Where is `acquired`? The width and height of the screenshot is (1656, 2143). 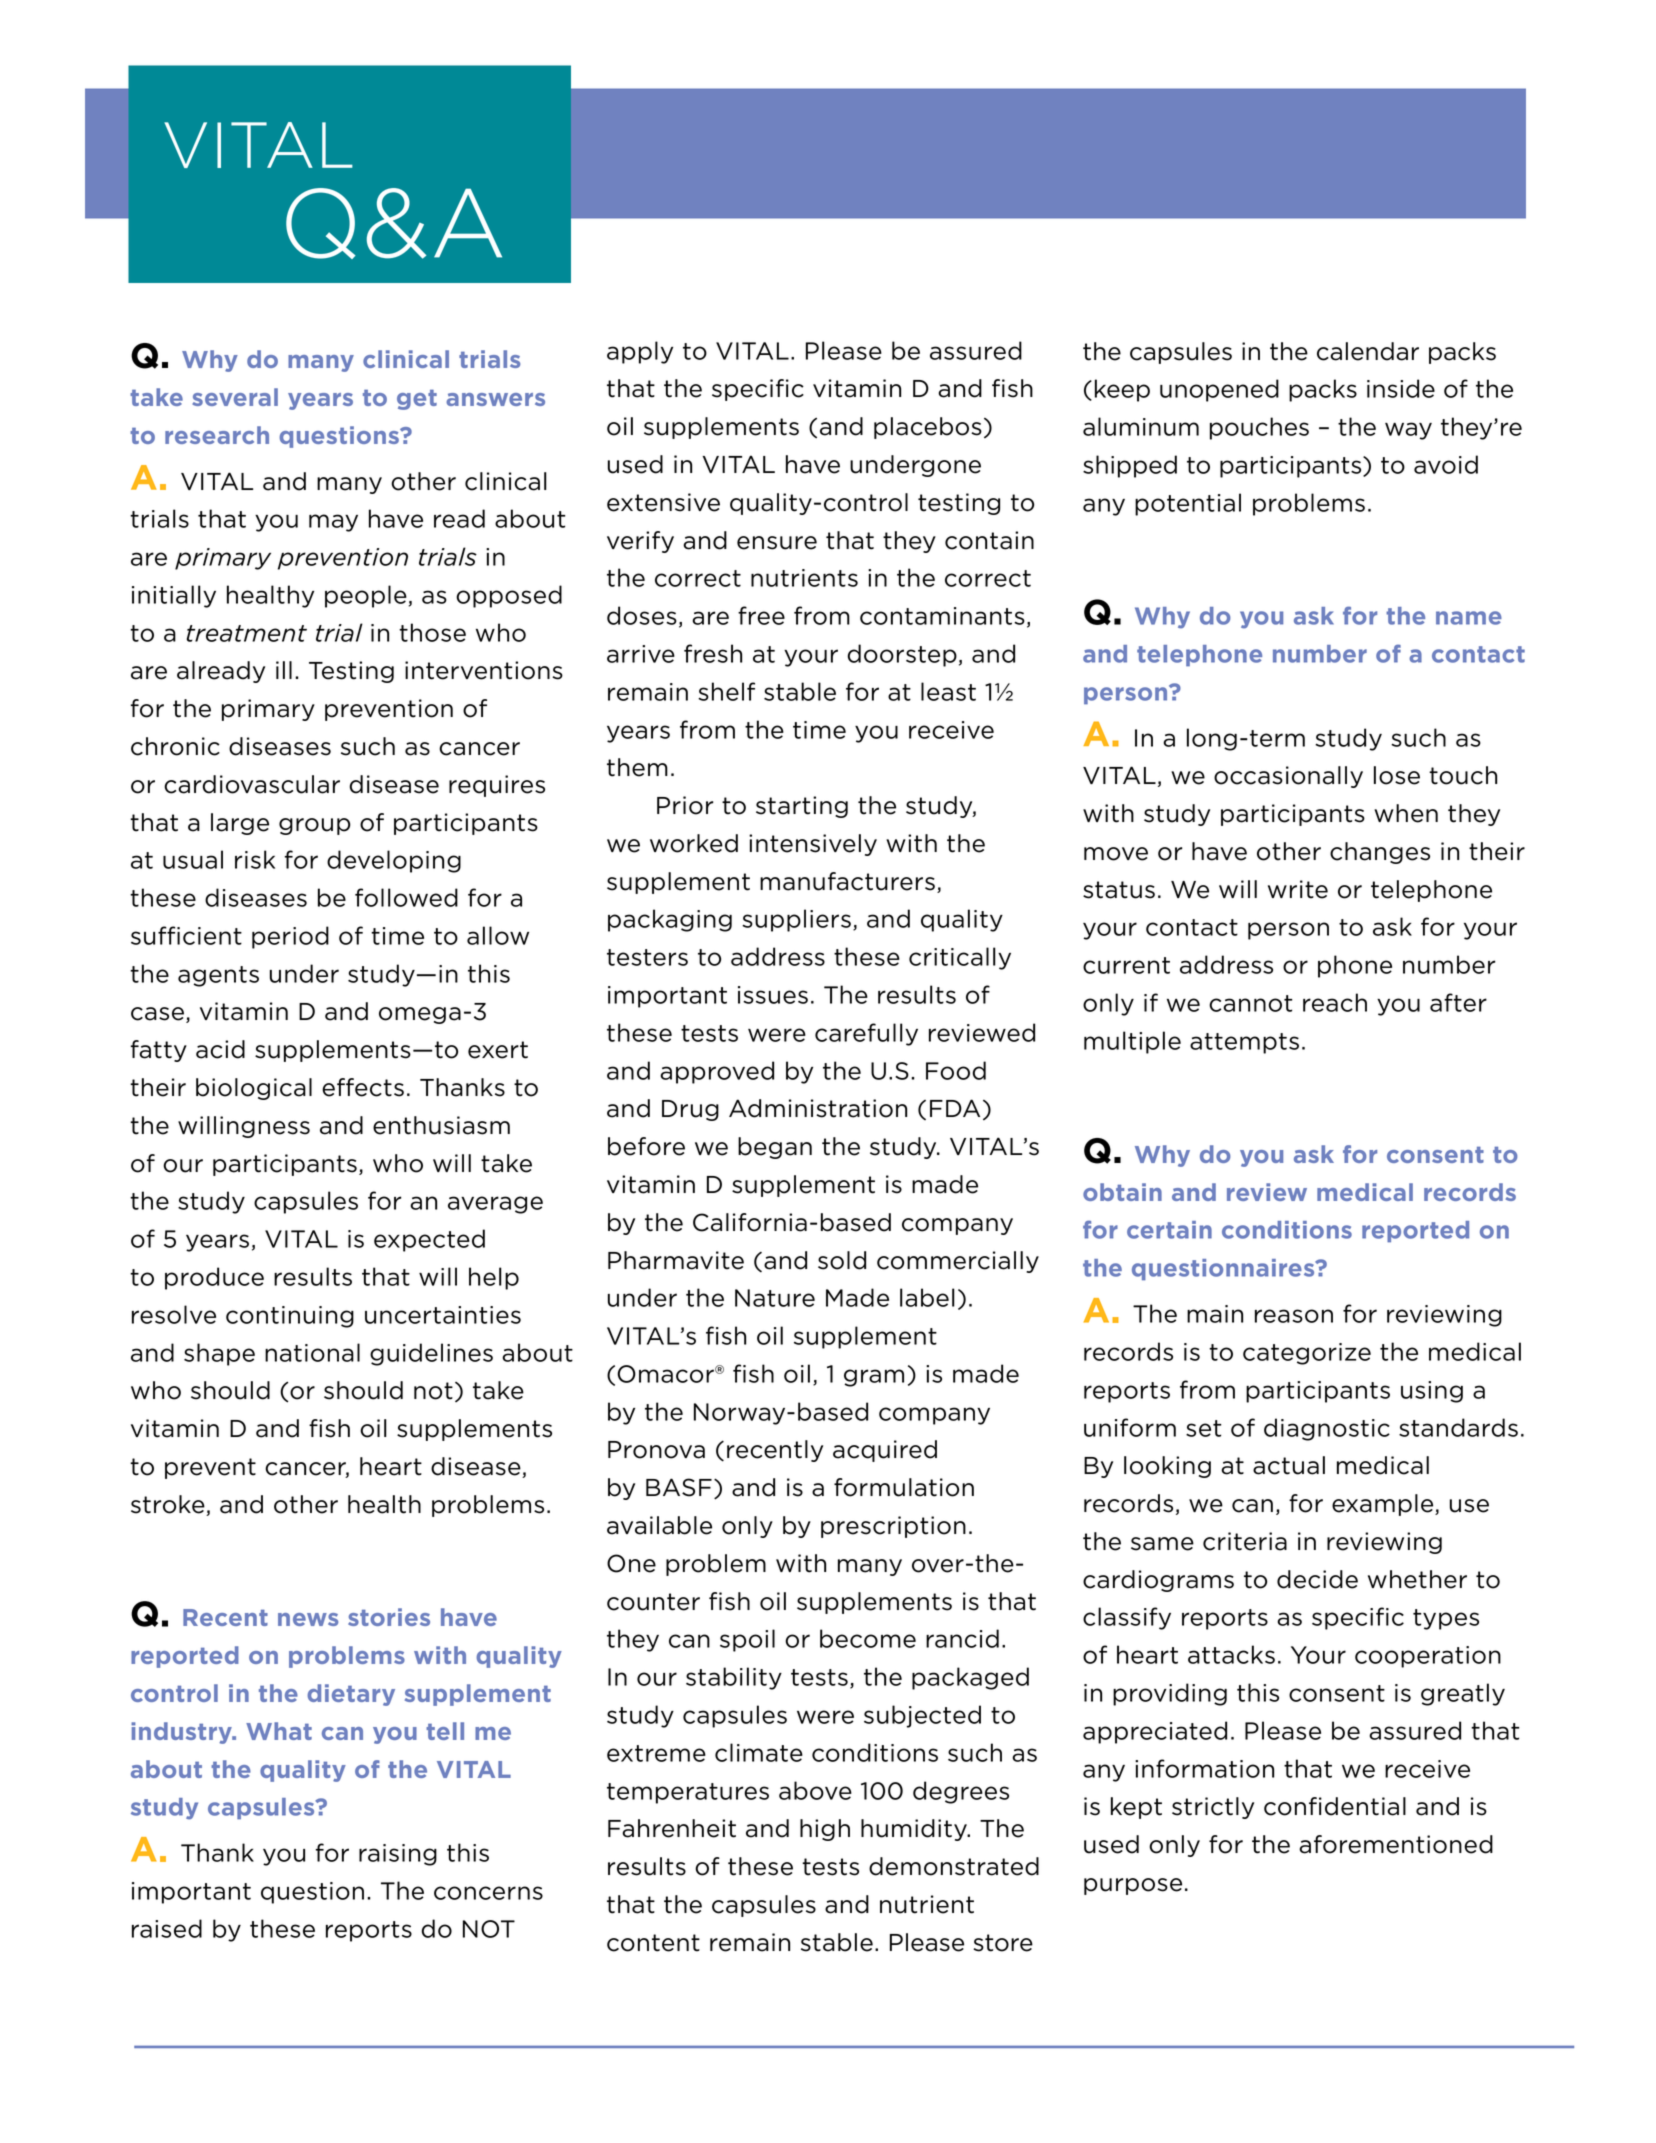
acquired is located at coordinates (885, 1451).
